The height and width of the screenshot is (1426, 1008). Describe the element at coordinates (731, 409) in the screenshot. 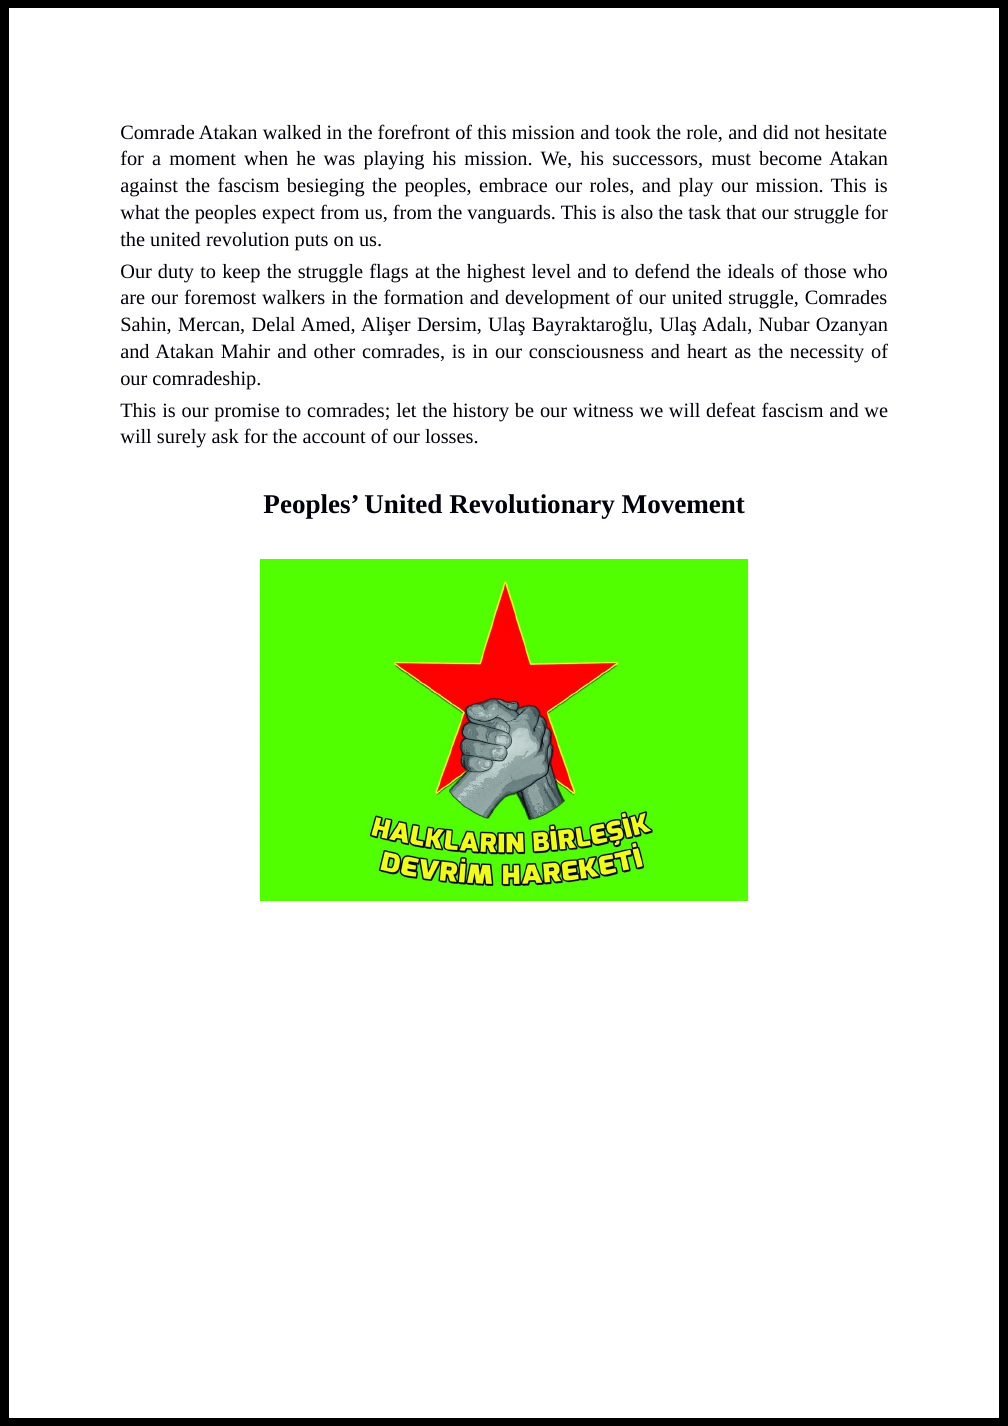

I see `defeat` at that location.
